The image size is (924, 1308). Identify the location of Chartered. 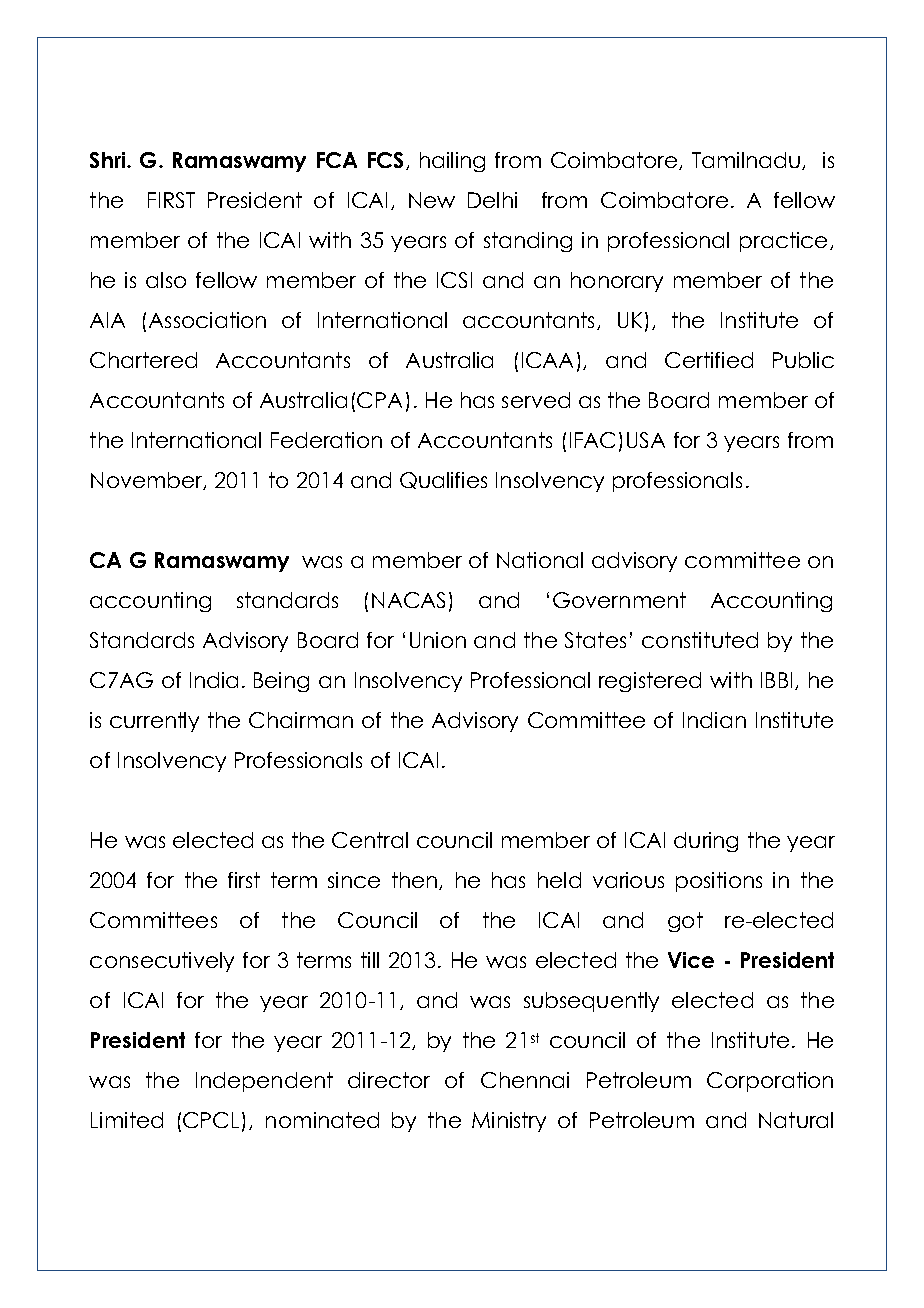
(143, 360).
